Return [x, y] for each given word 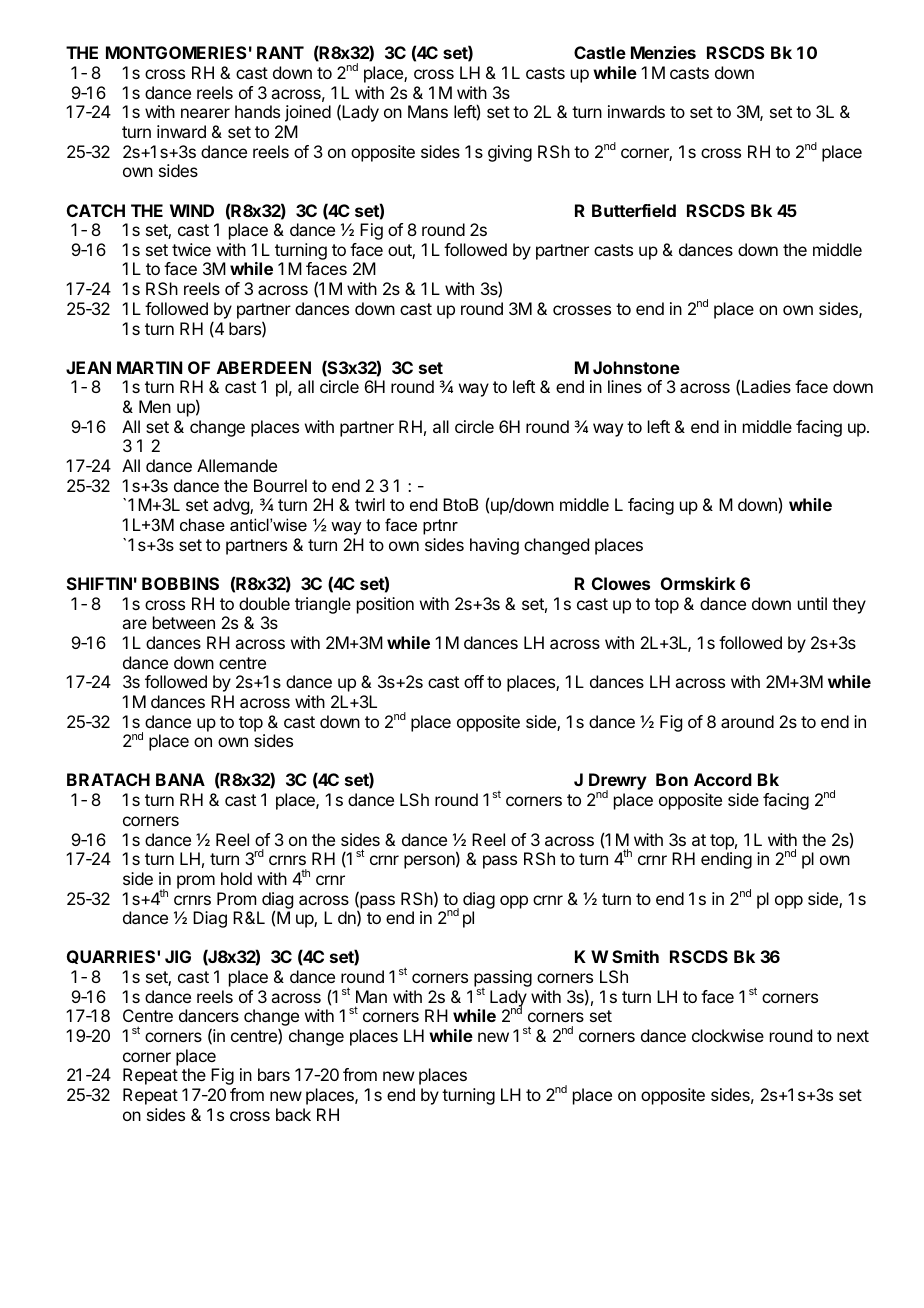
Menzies [663, 52]
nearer [205, 113]
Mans [428, 111]
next [853, 1036]
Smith [635, 956]
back [293, 1114]
